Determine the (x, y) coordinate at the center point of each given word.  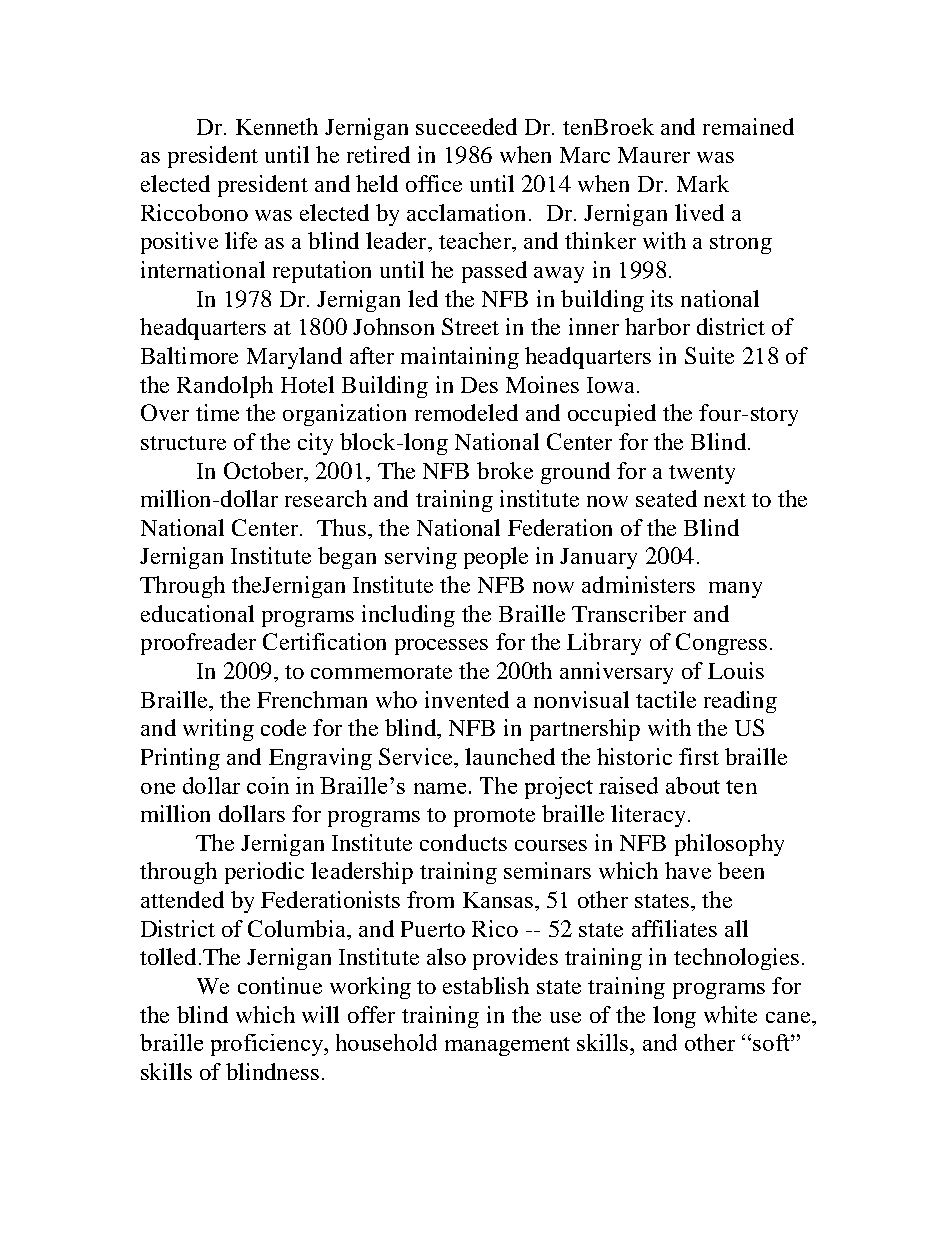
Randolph (225, 387)
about (693, 785)
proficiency (268, 1045)
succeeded (466, 126)
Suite (709, 355)
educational (197, 613)
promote (494, 817)
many (735, 590)
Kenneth (277, 126)
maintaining (460, 358)
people (496, 558)
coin (268, 785)
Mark (703, 183)
